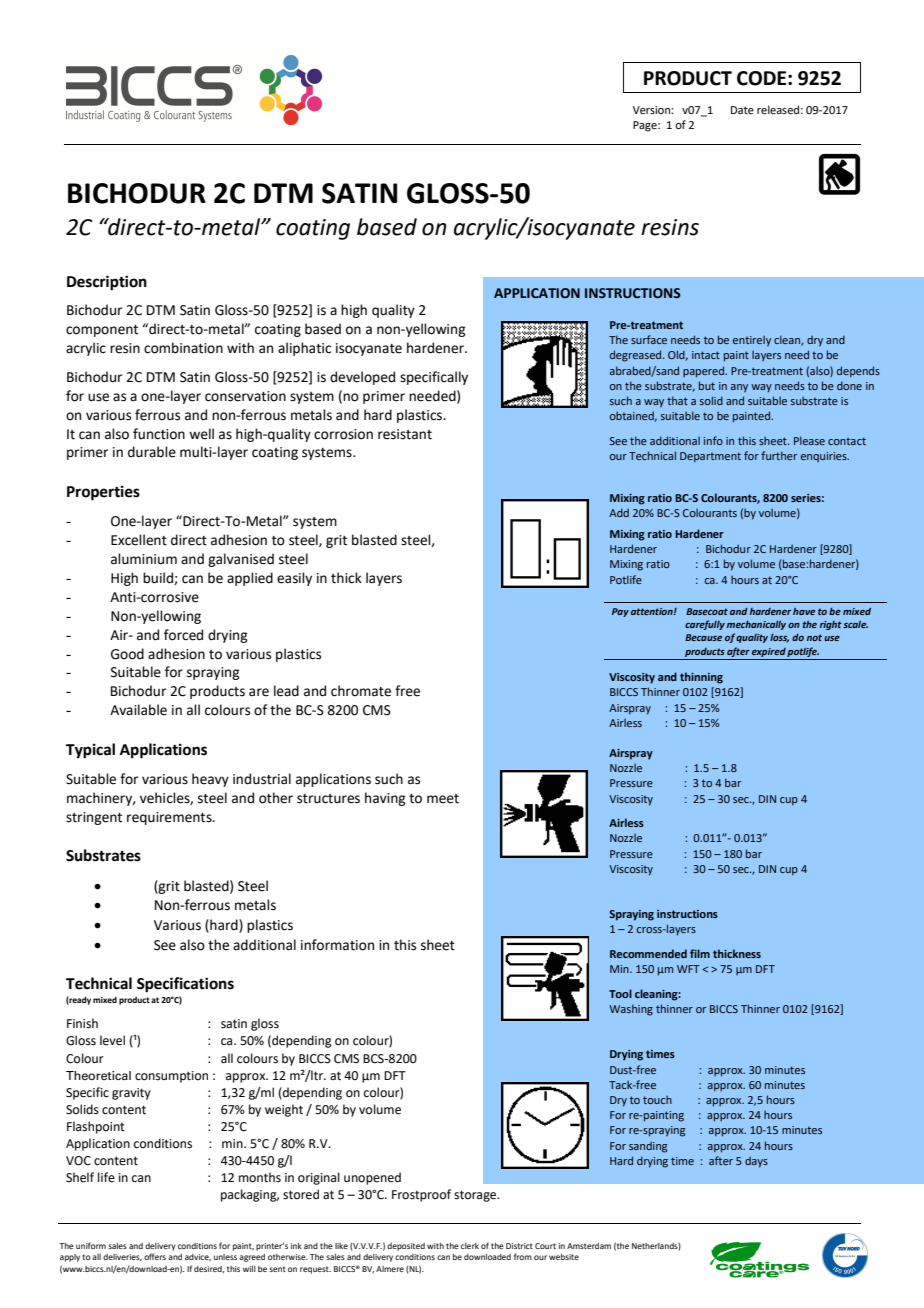  Describe the element at coordinates (742, 110) in the image. I see `Date` at that location.
